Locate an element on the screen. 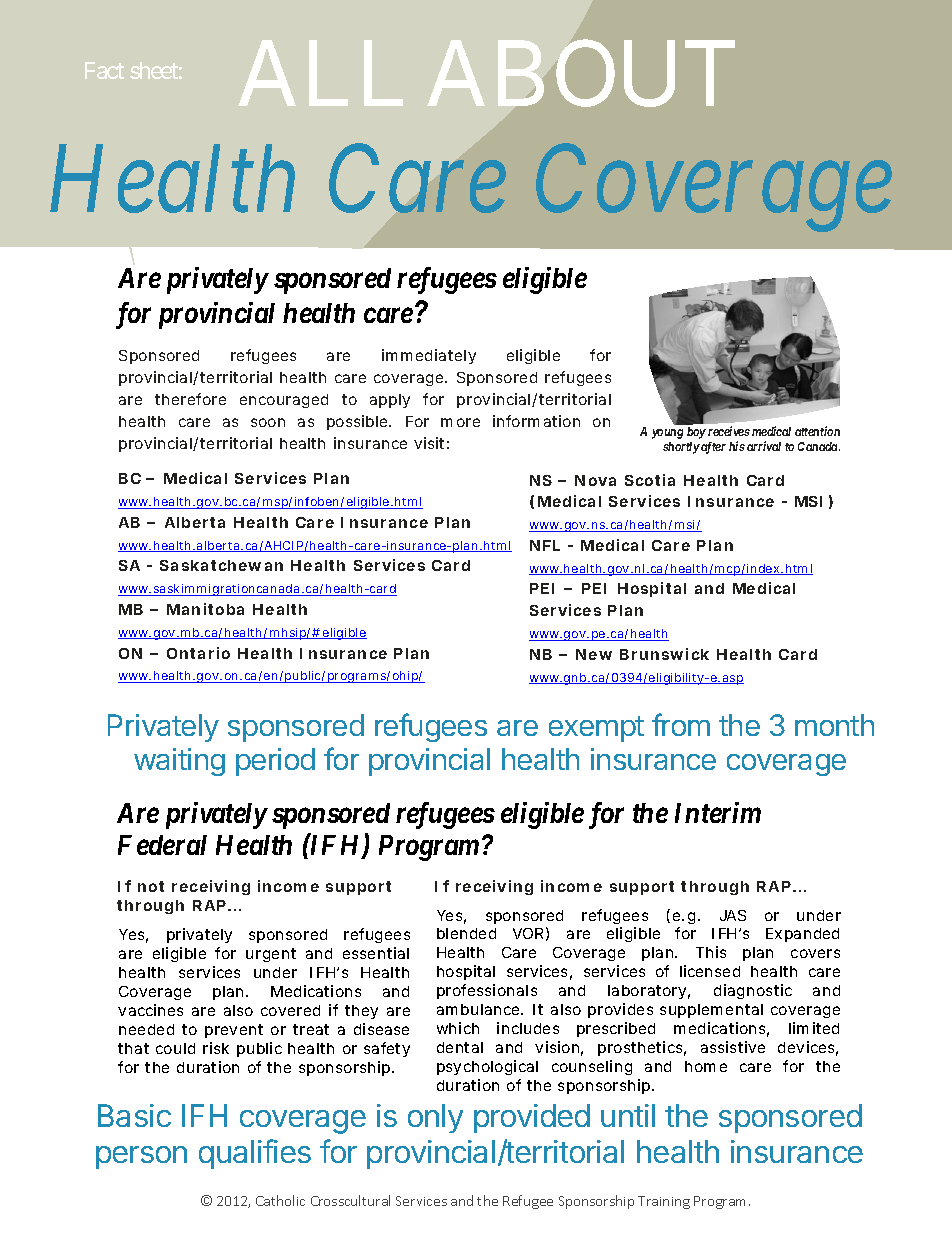 This screenshot has height=1233, width=952. NFL is located at coordinates (545, 545).
